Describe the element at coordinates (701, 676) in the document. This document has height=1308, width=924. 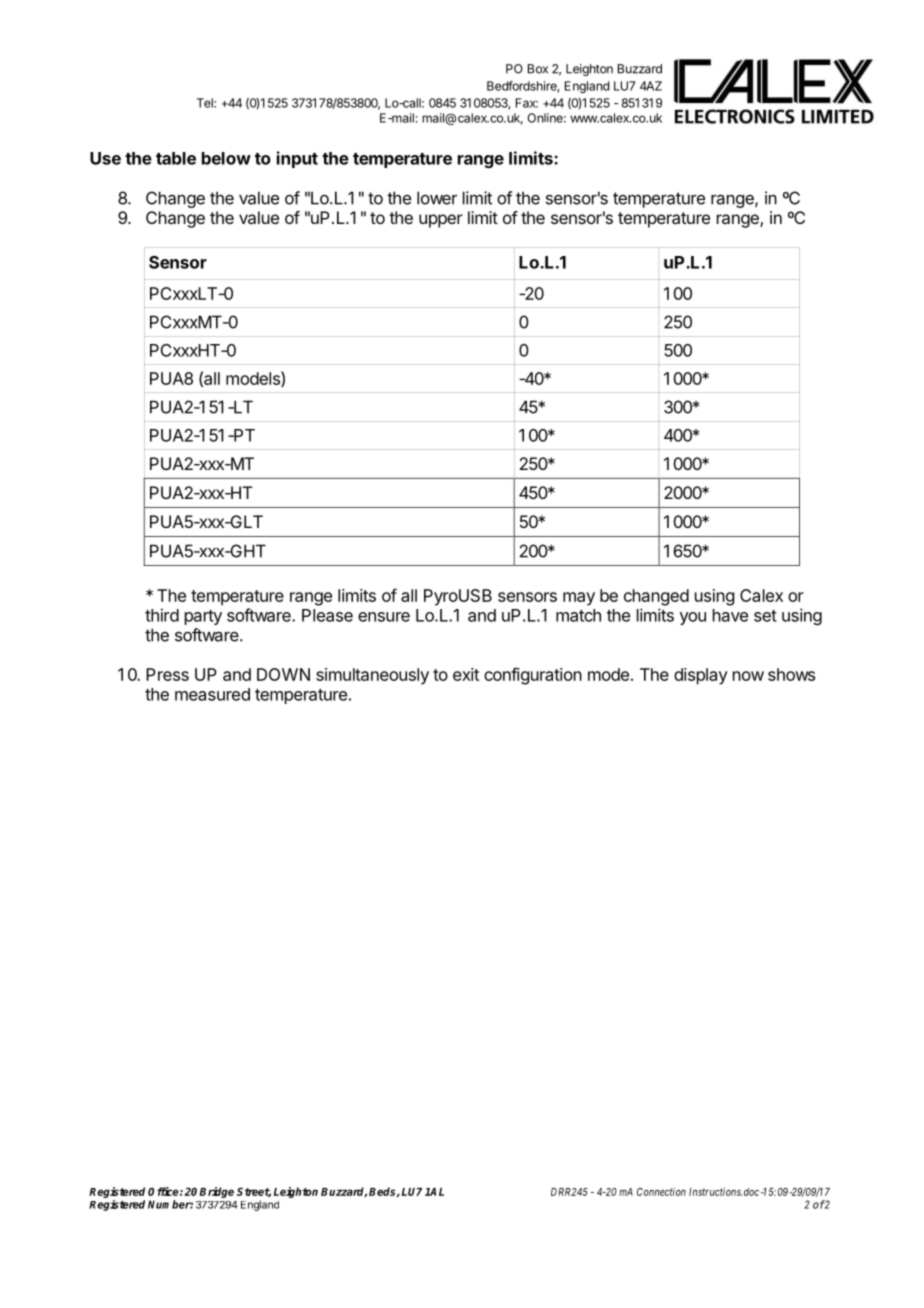
I see `display` at that location.
